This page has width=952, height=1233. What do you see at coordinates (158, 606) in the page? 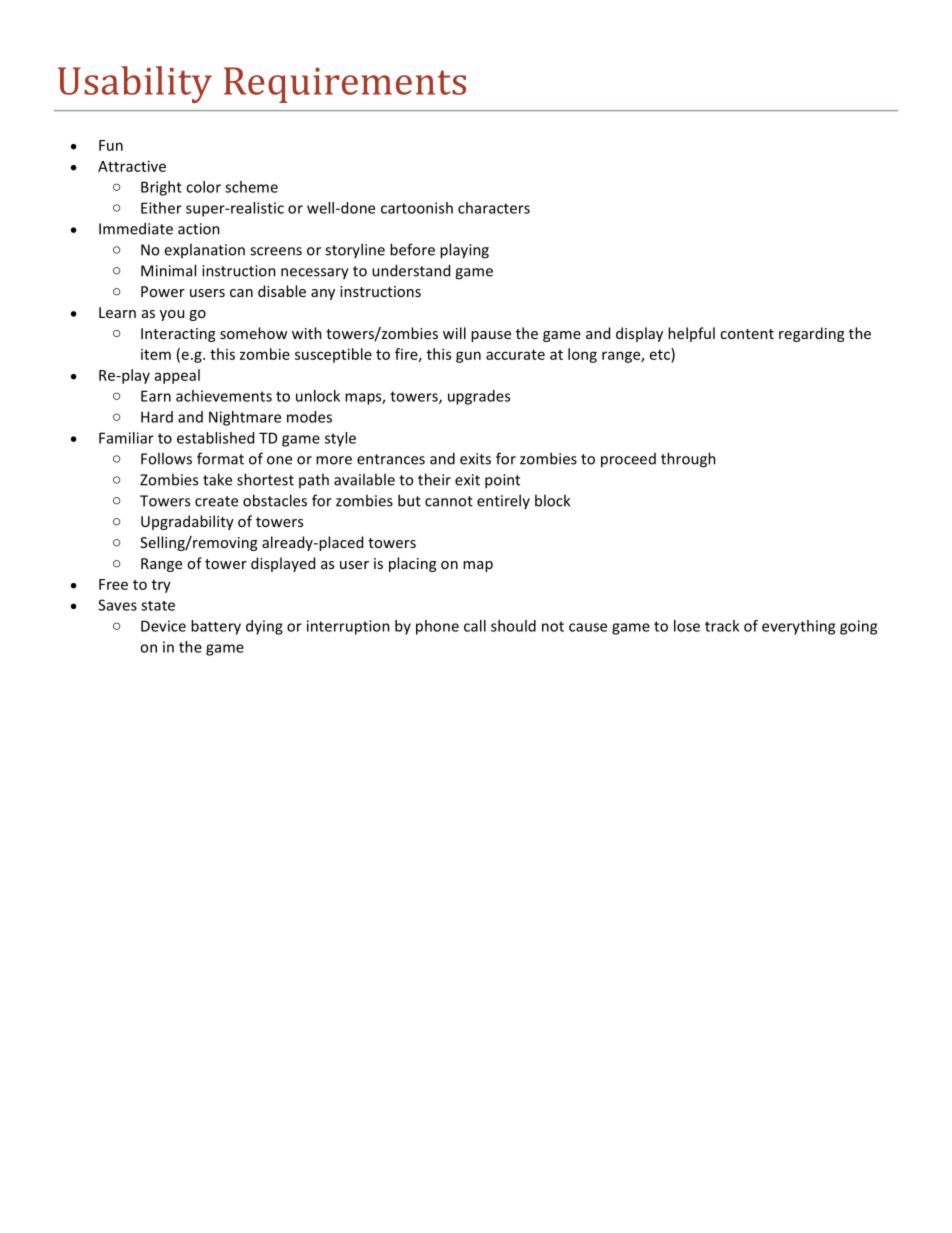
I see `state` at bounding box center [158, 606].
